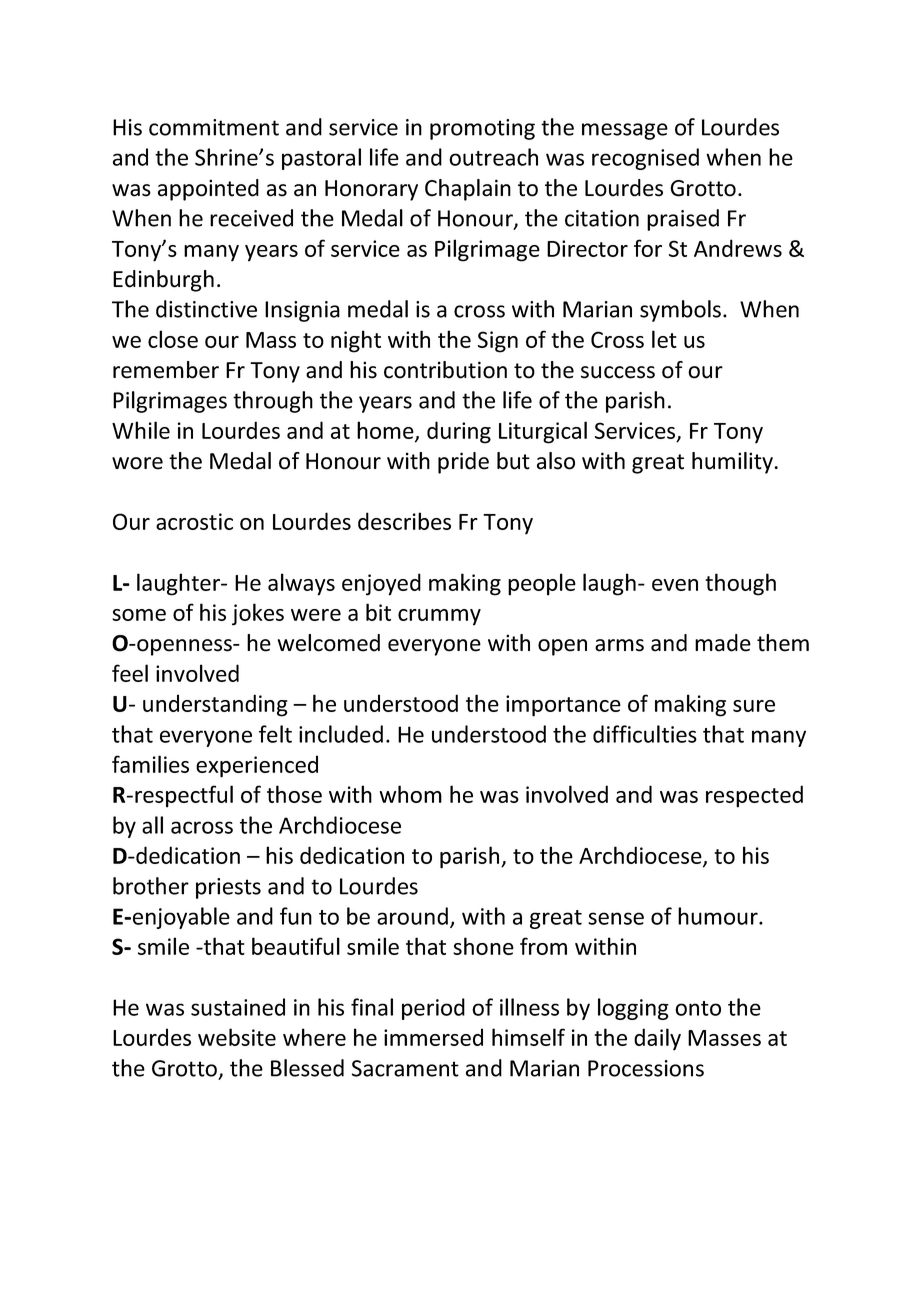 The image size is (924, 1308). What do you see at coordinates (237, 1037) in the screenshot?
I see `website` at bounding box center [237, 1037].
